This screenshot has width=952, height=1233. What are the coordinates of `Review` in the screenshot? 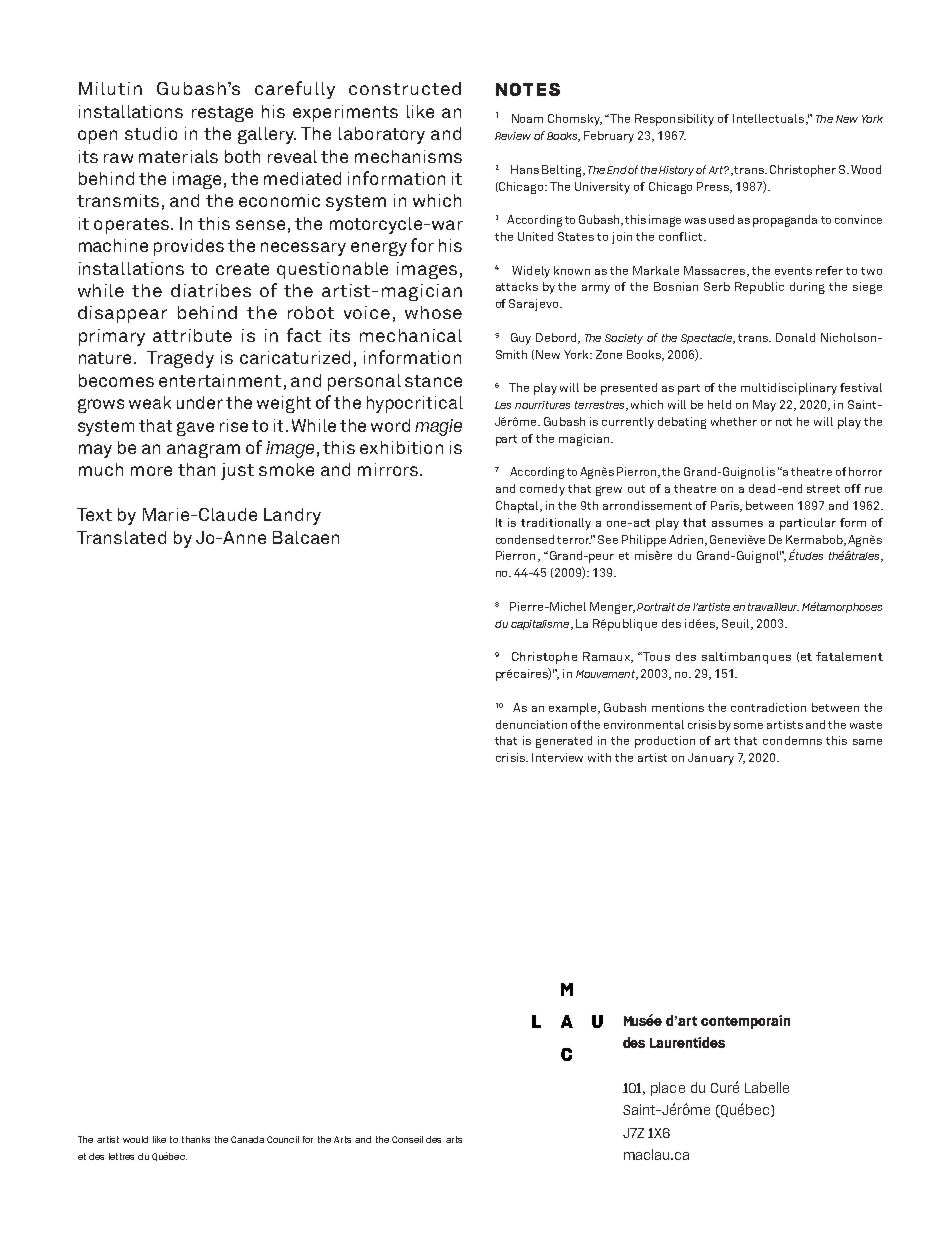 It's located at (513, 136).
